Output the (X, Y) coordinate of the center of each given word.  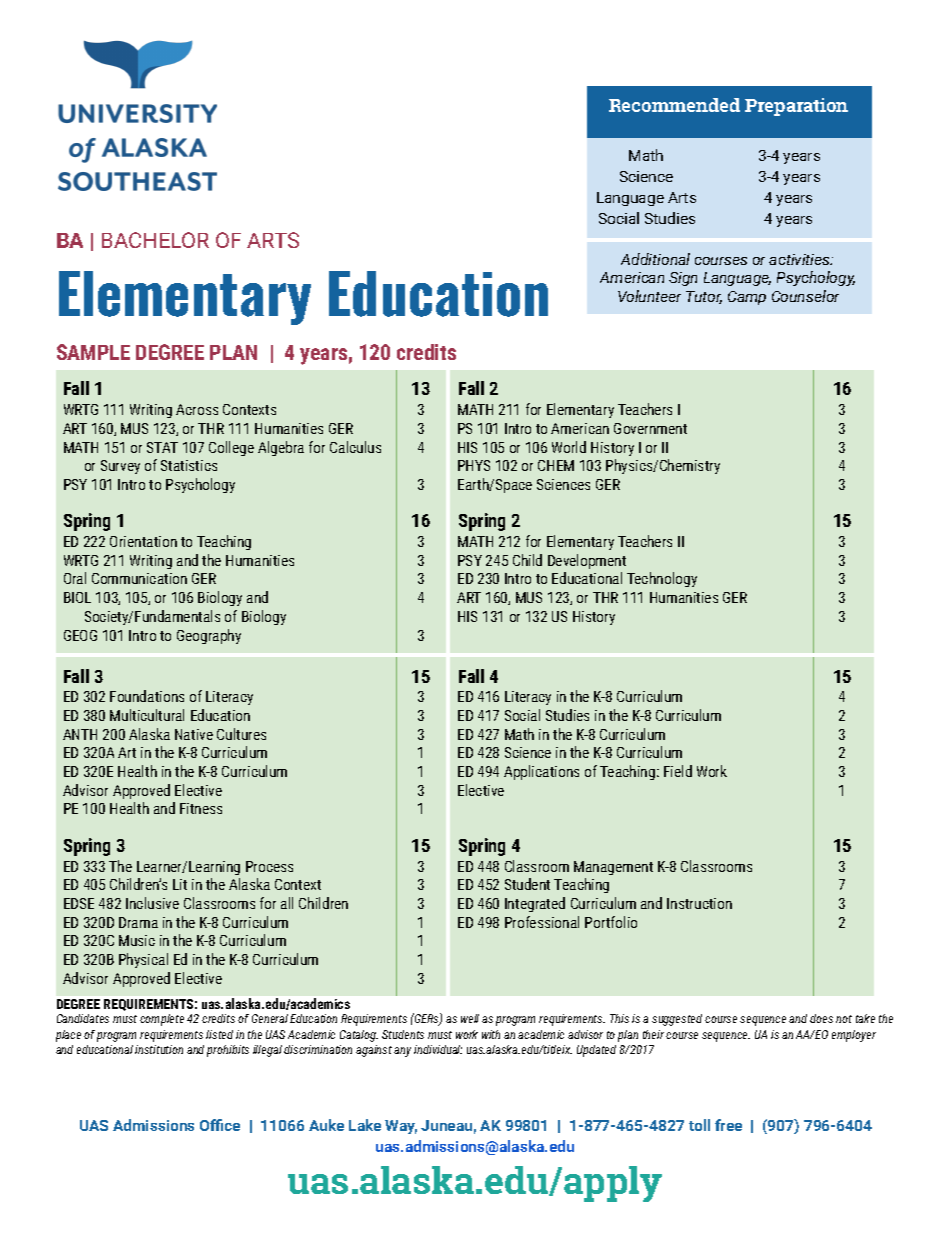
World (569, 447)
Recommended (674, 105)
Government (650, 428)
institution (159, 1049)
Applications (541, 772)
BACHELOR (155, 240)
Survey (120, 467)
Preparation (796, 107)
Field (678, 771)
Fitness (201, 808)
